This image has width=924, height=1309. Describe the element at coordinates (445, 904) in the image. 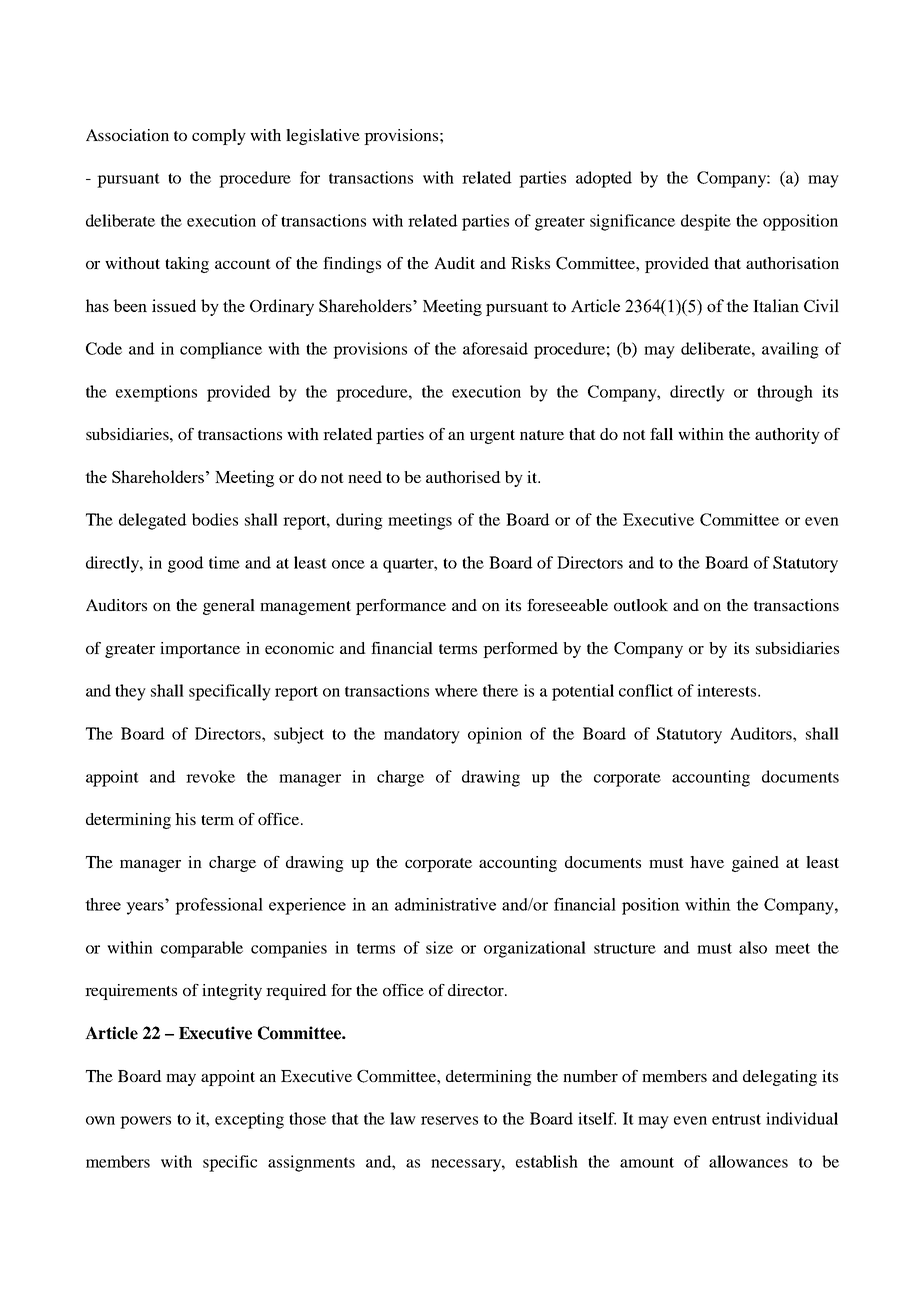

I see `administrative` at that location.
